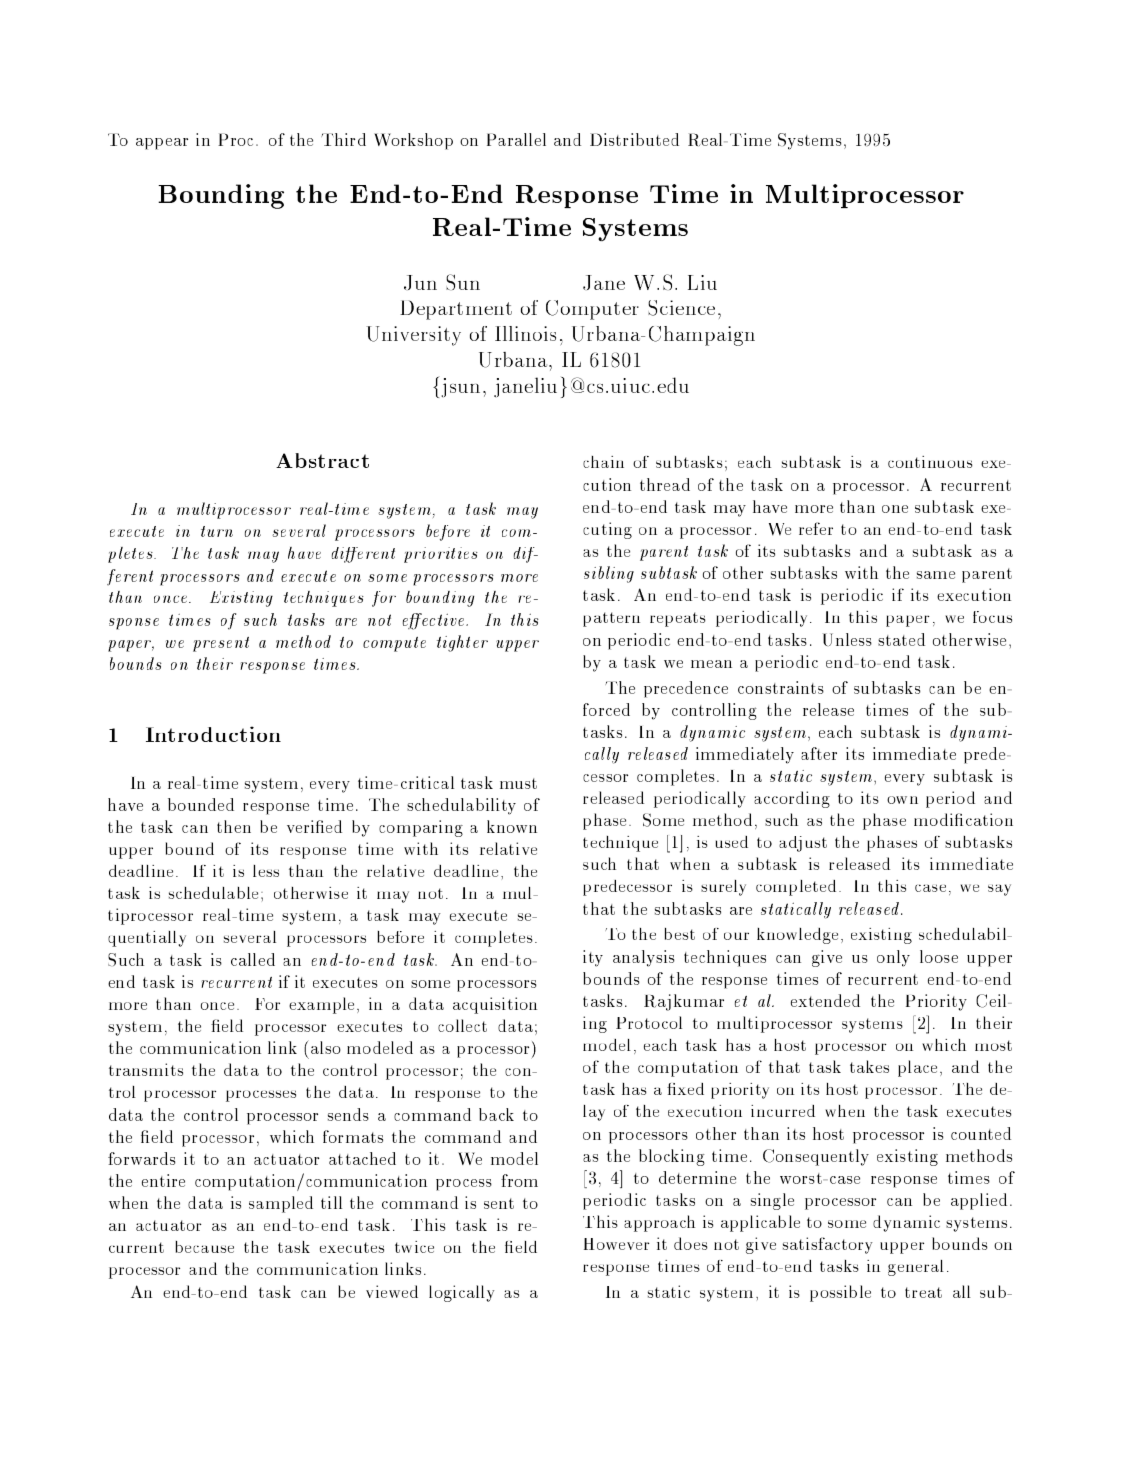 The height and width of the document is (1465, 1132). Describe the element at coordinates (518, 783) in the document. I see `must` at that location.
